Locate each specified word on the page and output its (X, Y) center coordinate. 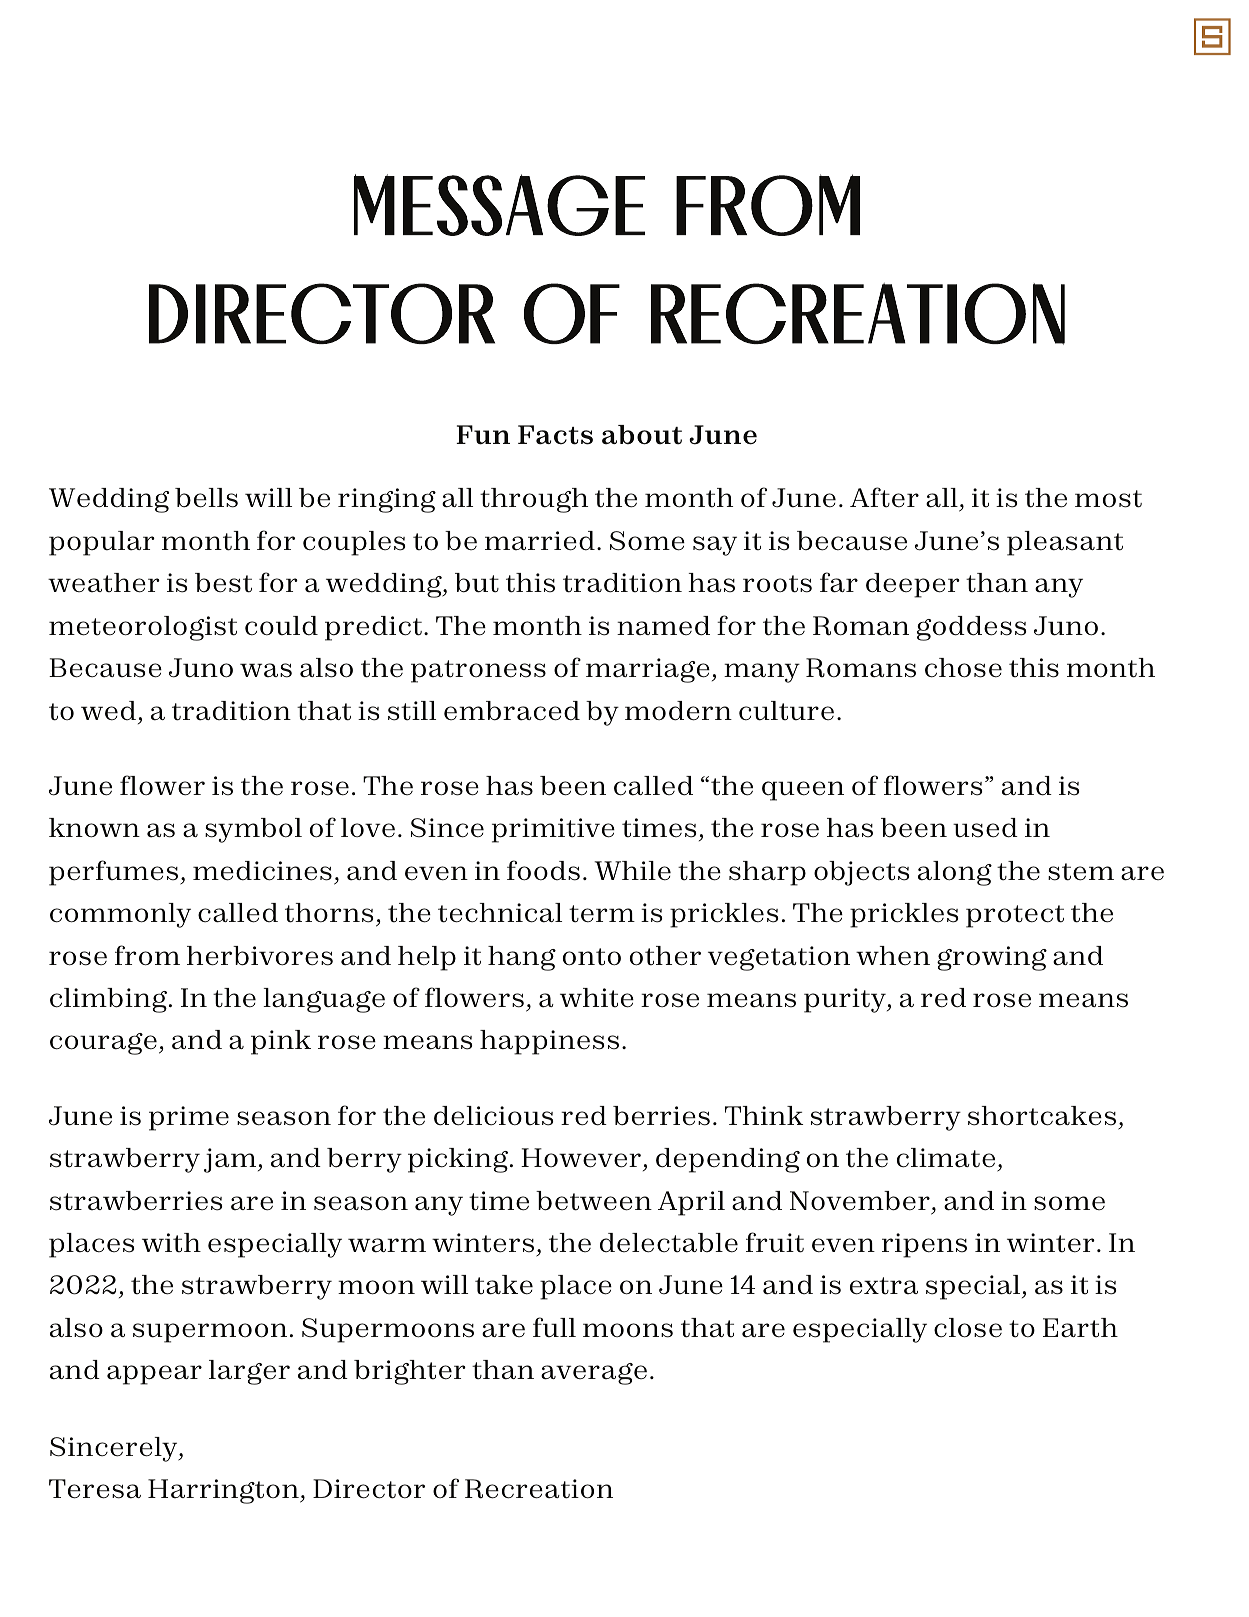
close (968, 1328)
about (642, 435)
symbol (253, 830)
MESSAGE (499, 205)
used (985, 828)
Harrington (224, 1491)
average (594, 1374)
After (884, 497)
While (632, 871)
